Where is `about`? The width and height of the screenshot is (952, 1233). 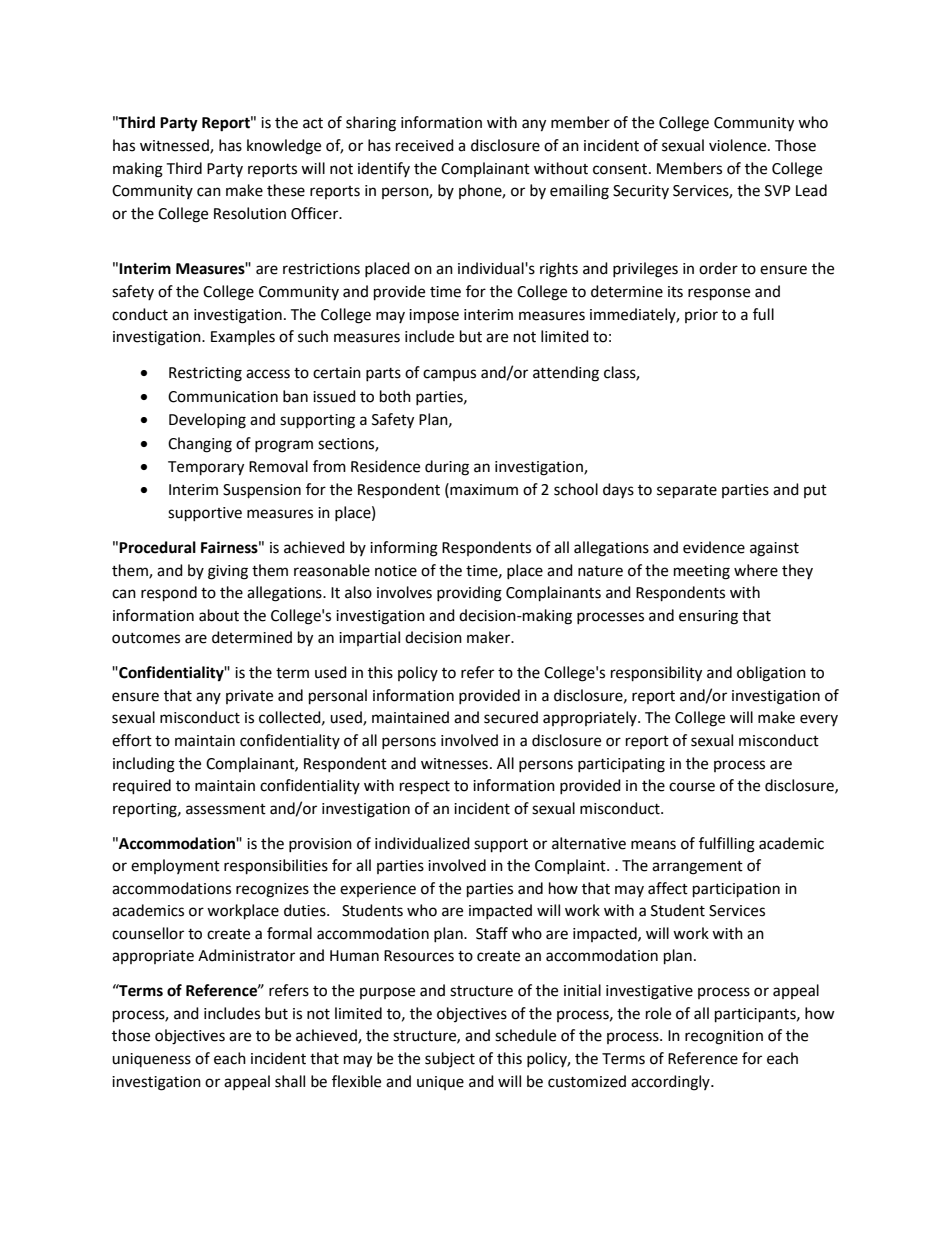
about is located at coordinates (219, 615).
